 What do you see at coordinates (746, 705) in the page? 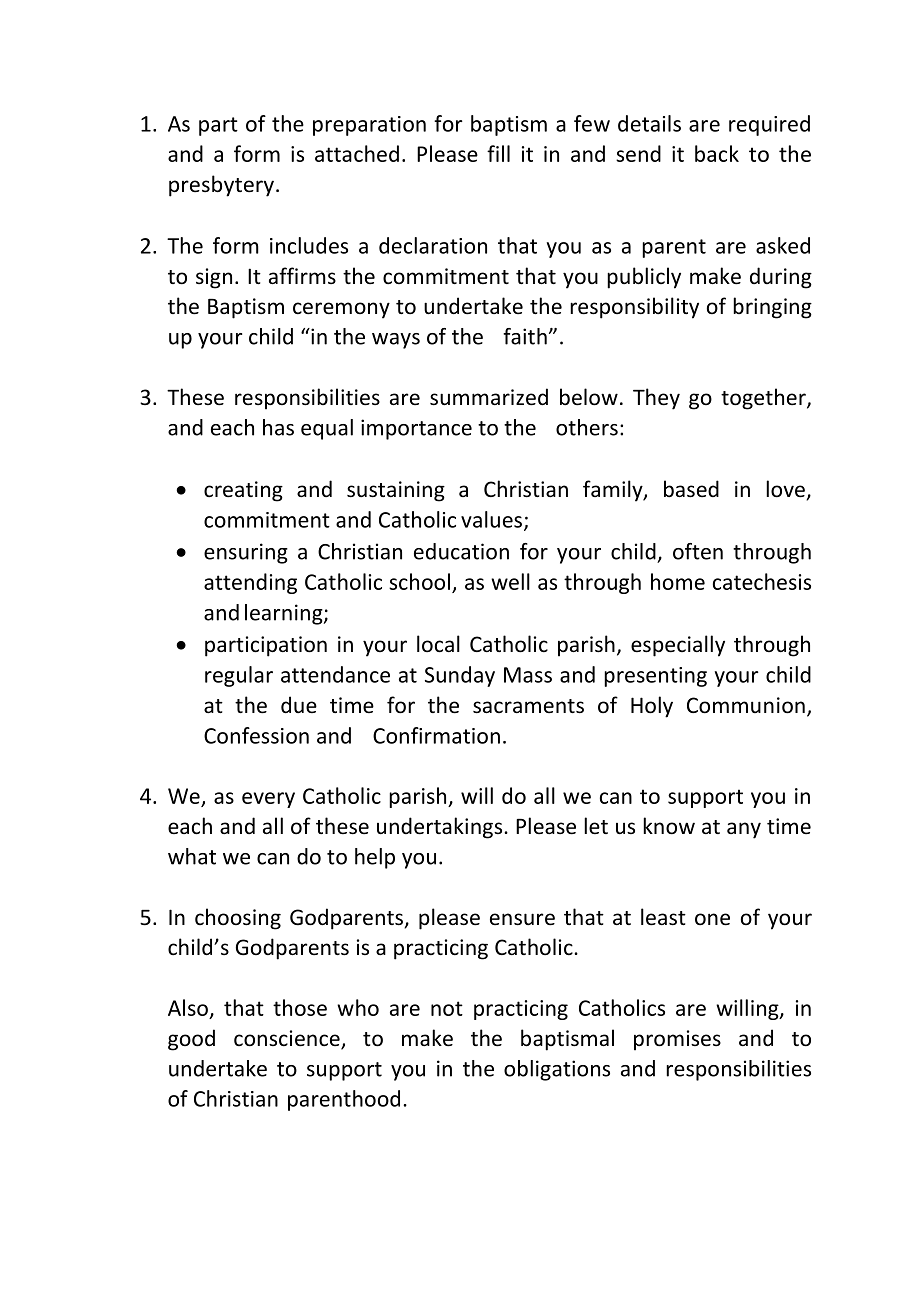
I see `Communion` at bounding box center [746, 705].
